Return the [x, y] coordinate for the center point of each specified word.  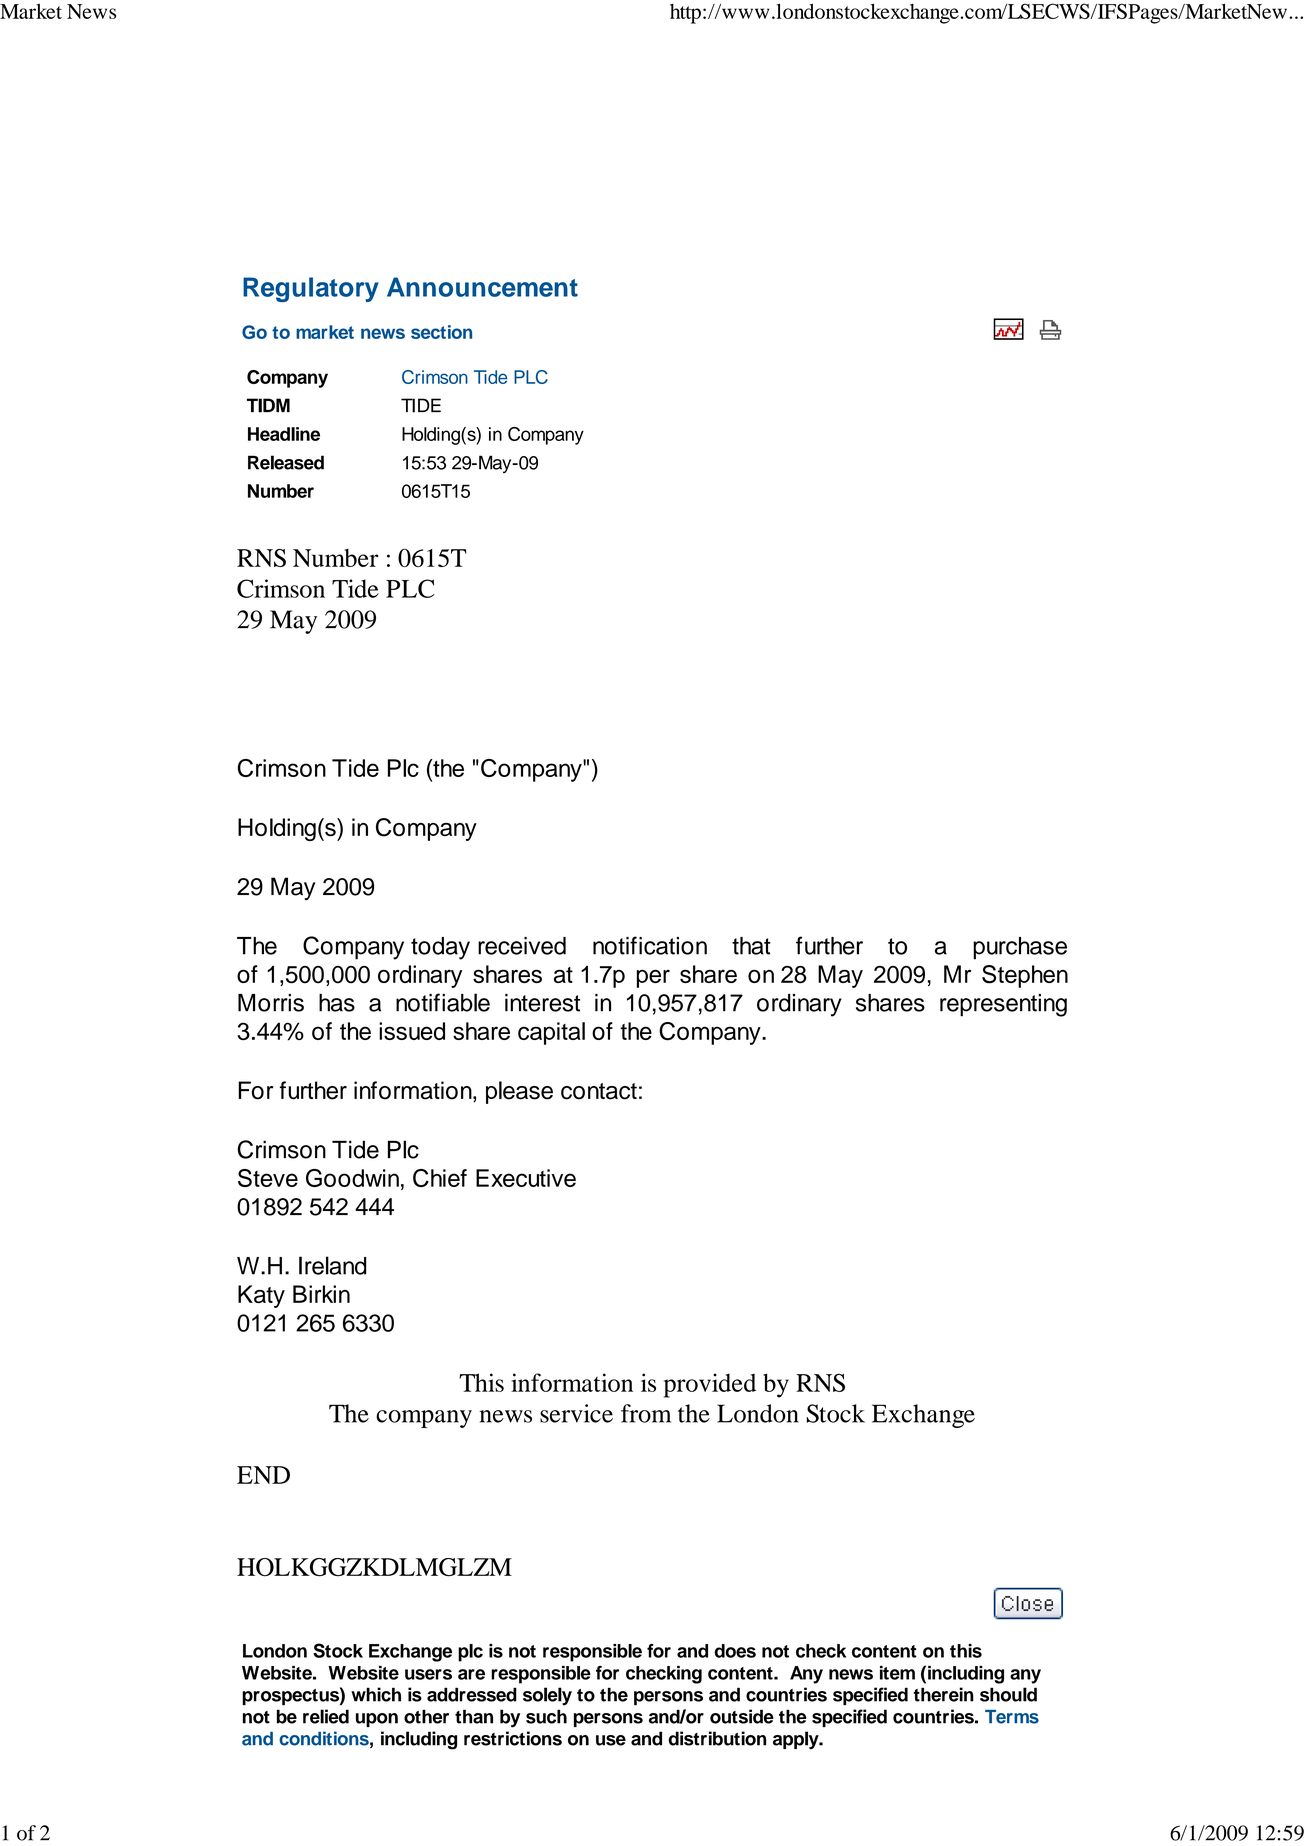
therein [944, 1694]
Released [286, 462]
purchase [1020, 948]
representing [1003, 1005]
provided [710, 1385]
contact [599, 1091]
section [441, 332]
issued [412, 1031]
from [646, 1413]
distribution [717, 1738]
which [376, 1694]
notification [650, 945]
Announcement [482, 287]
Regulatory [311, 289]
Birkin [321, 1294]
